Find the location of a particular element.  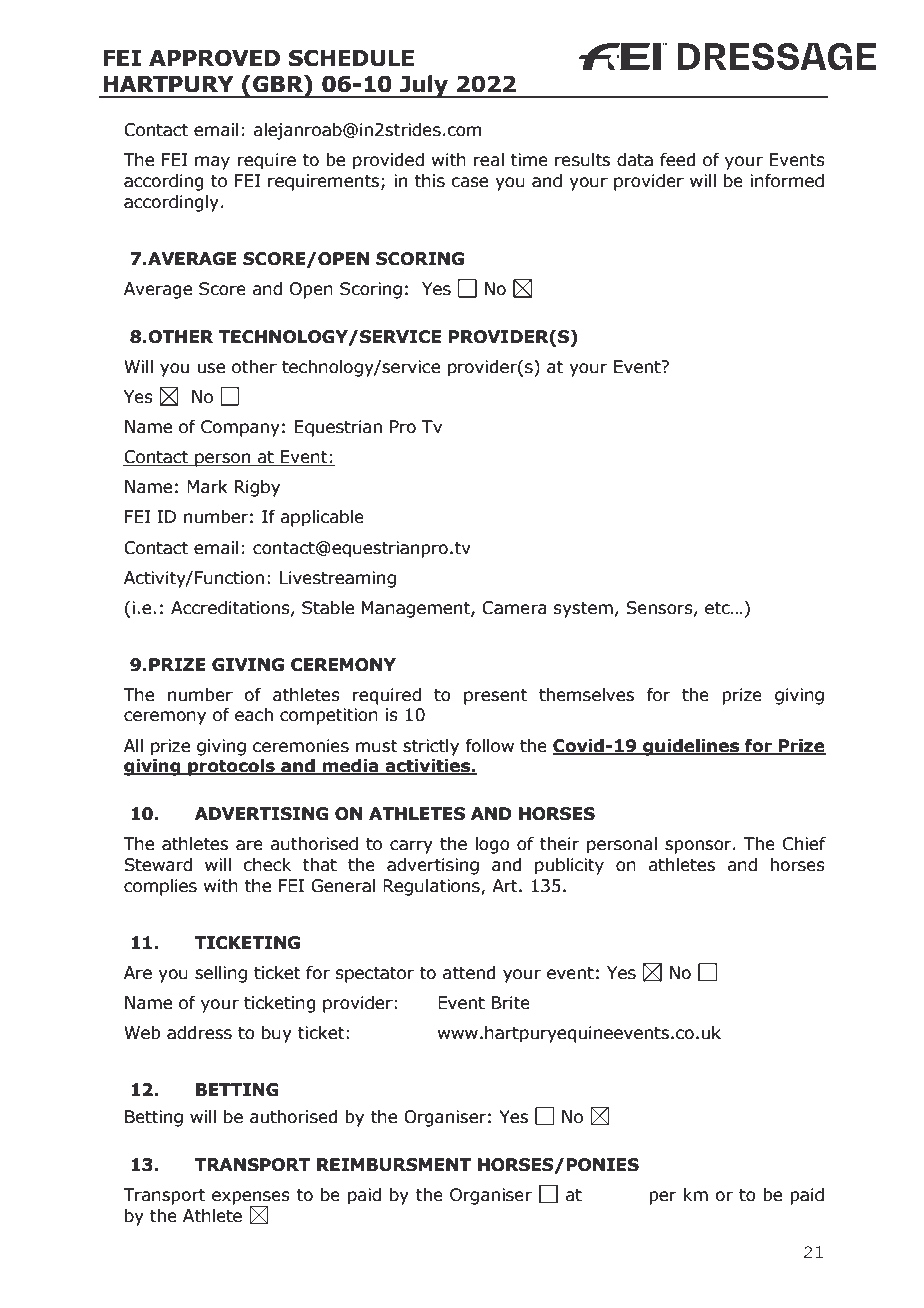

etc is located at coordinates (718, 608).
